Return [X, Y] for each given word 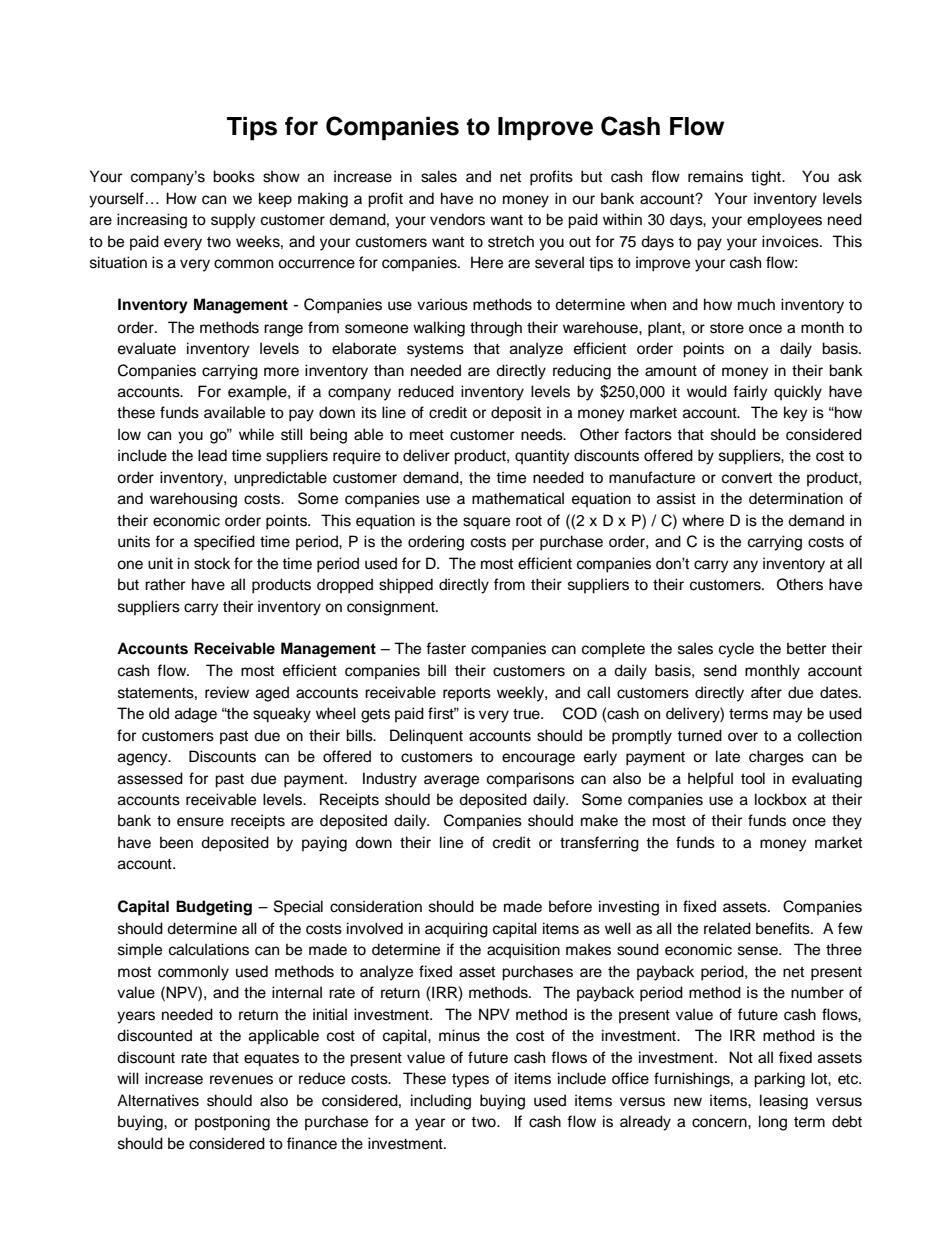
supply [233, 221]
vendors [457, 219]
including [441, 1102]
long [773, 1123]
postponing [232, 1123]
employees [784, 221]
